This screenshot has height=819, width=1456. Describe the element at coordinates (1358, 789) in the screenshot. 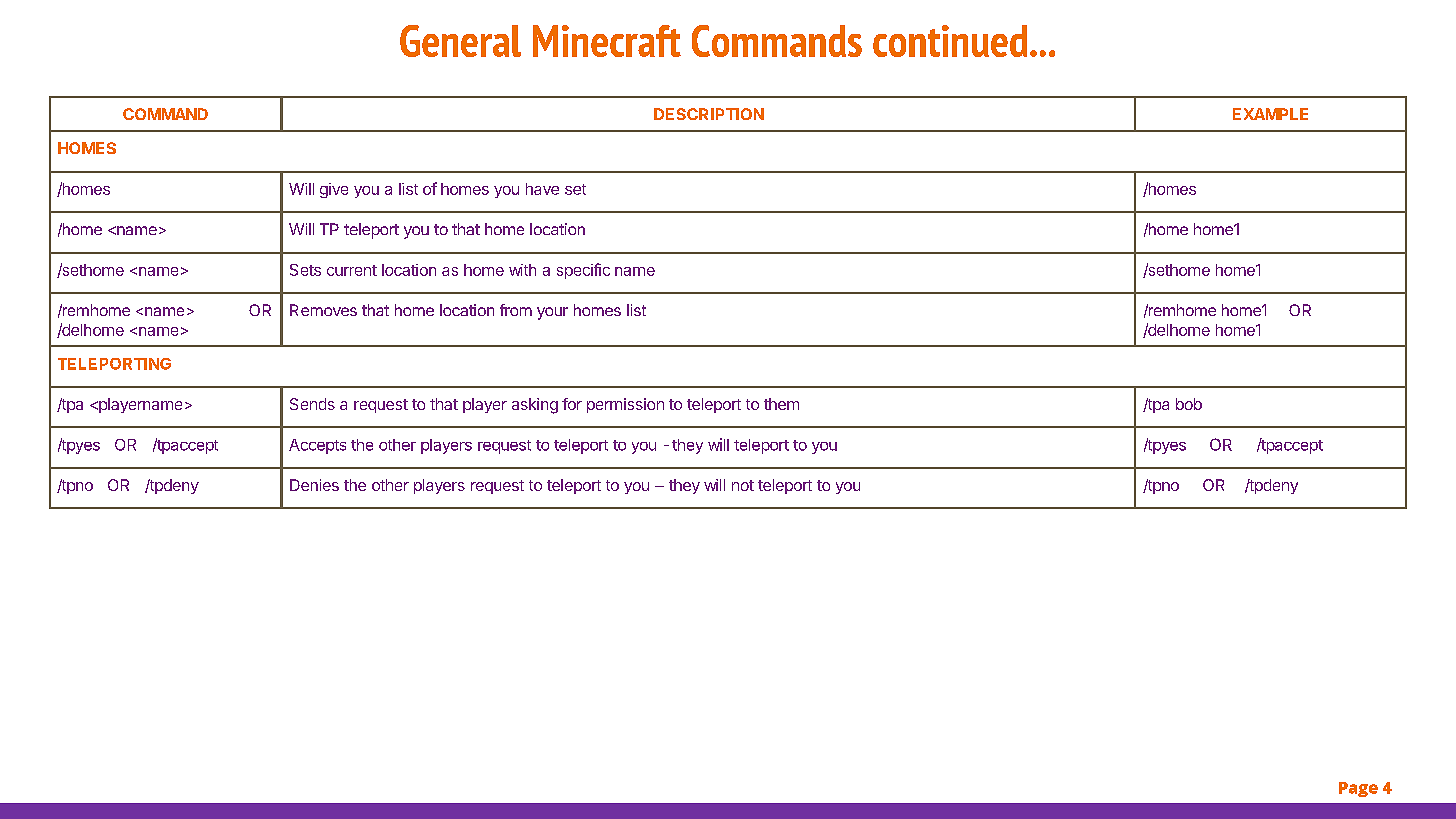

I see `Page` at that location.
